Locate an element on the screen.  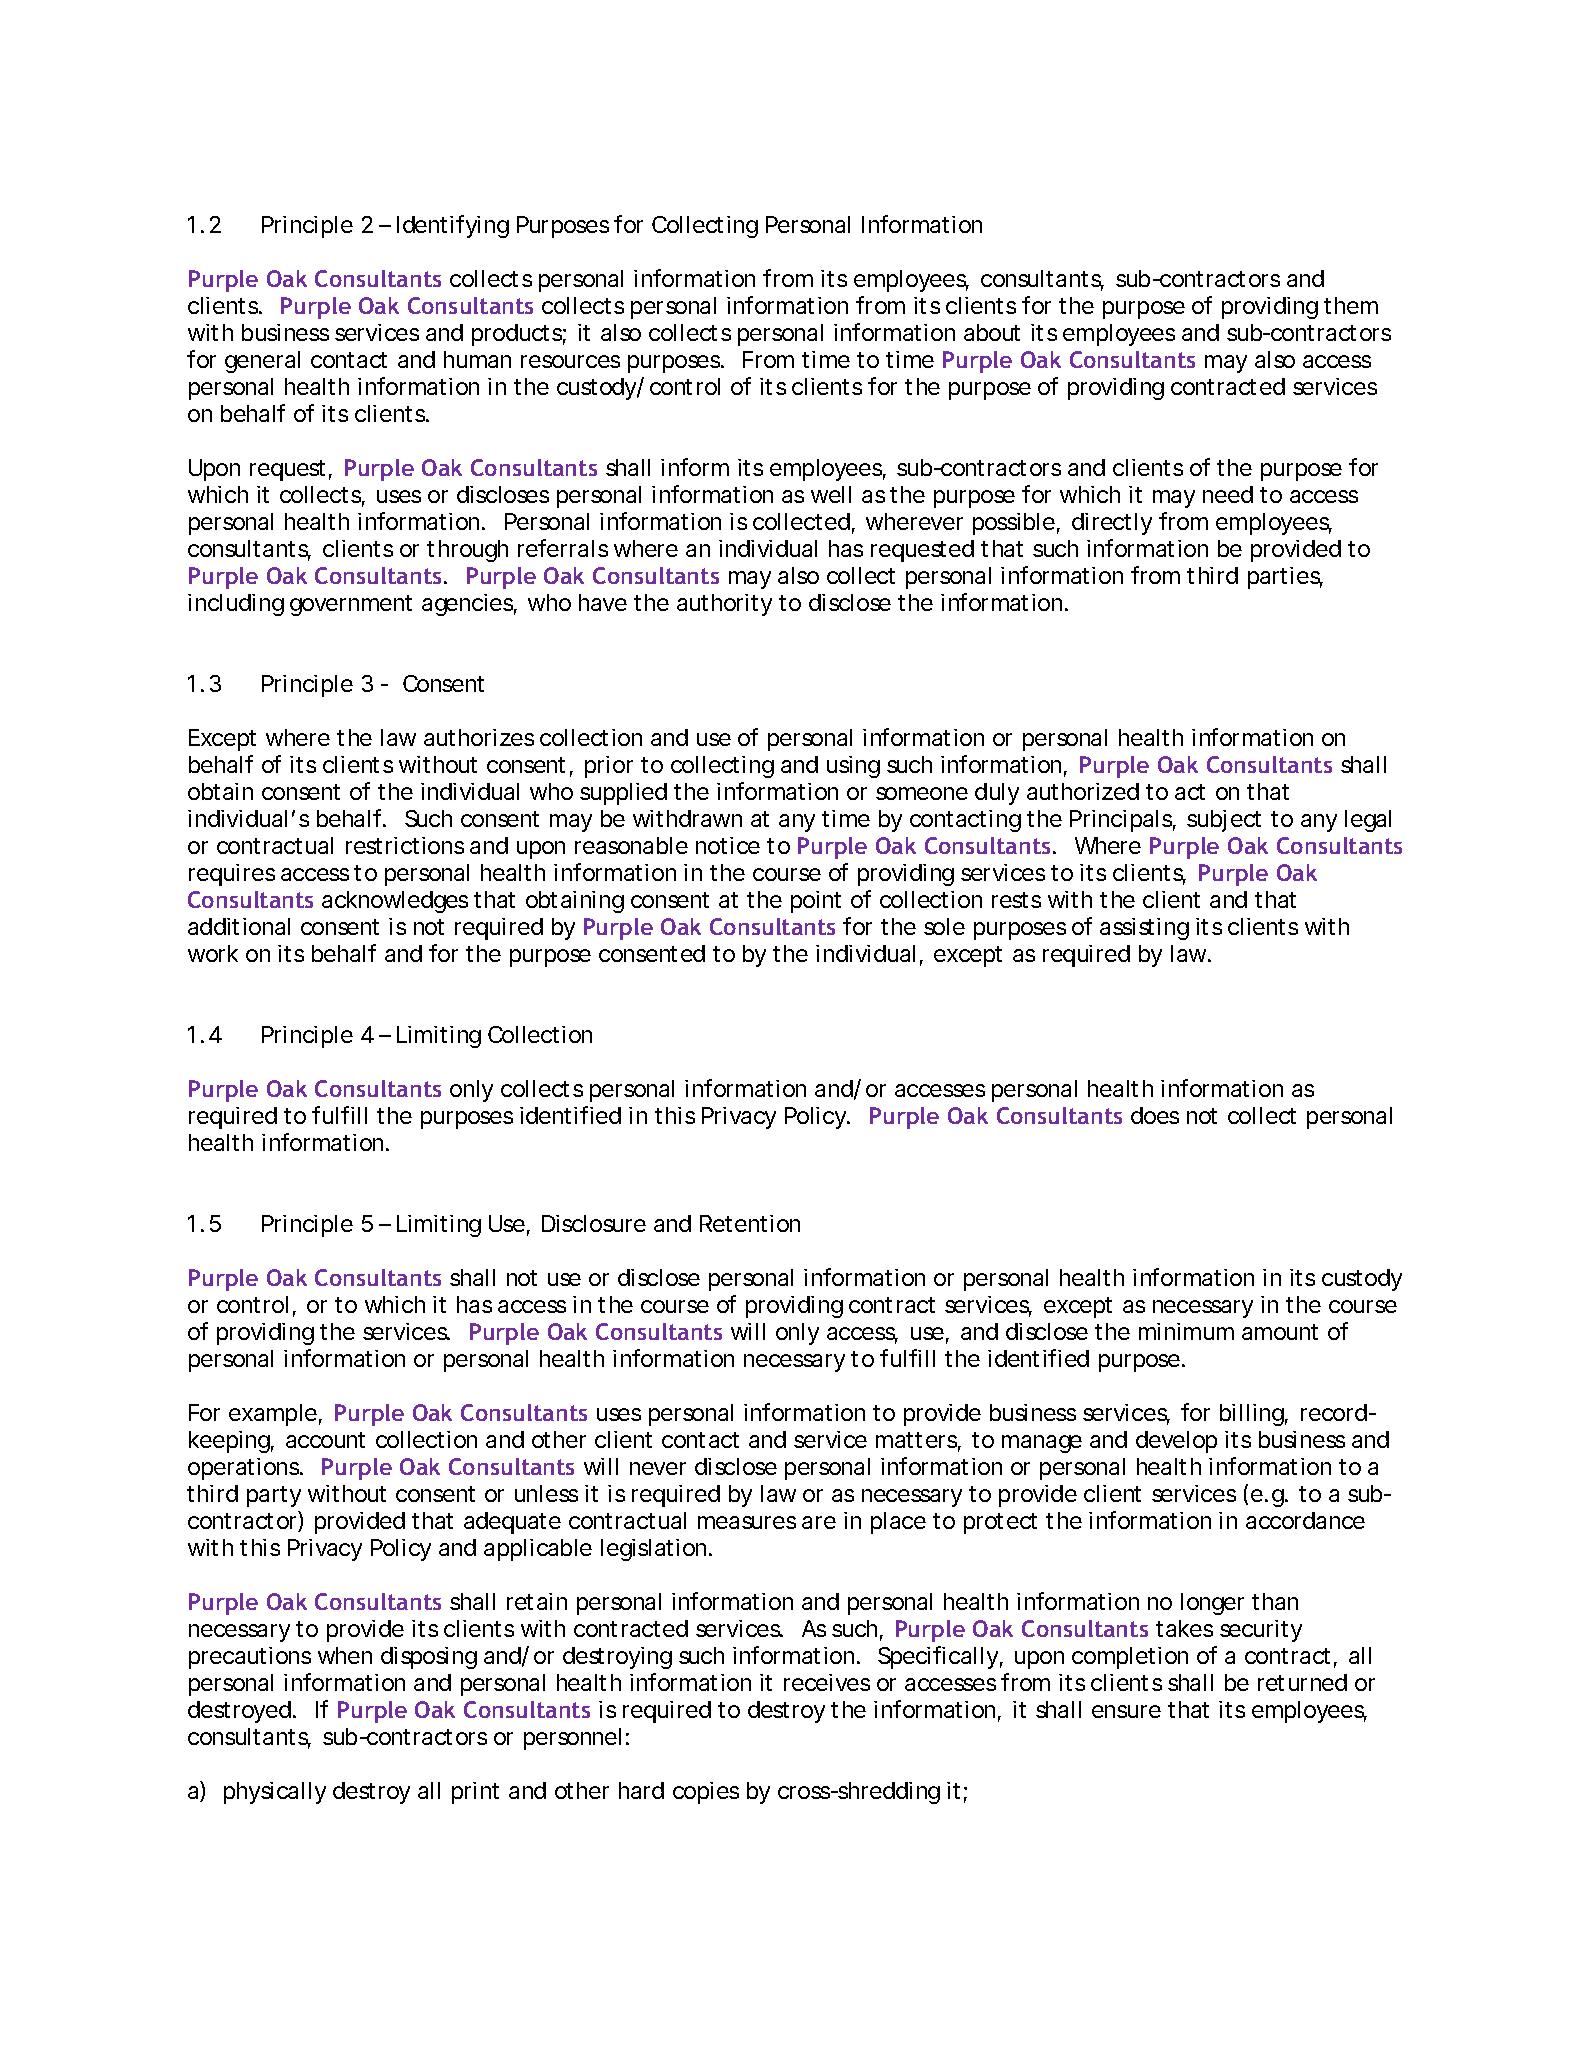
about is located at coordinates (992, 332).
